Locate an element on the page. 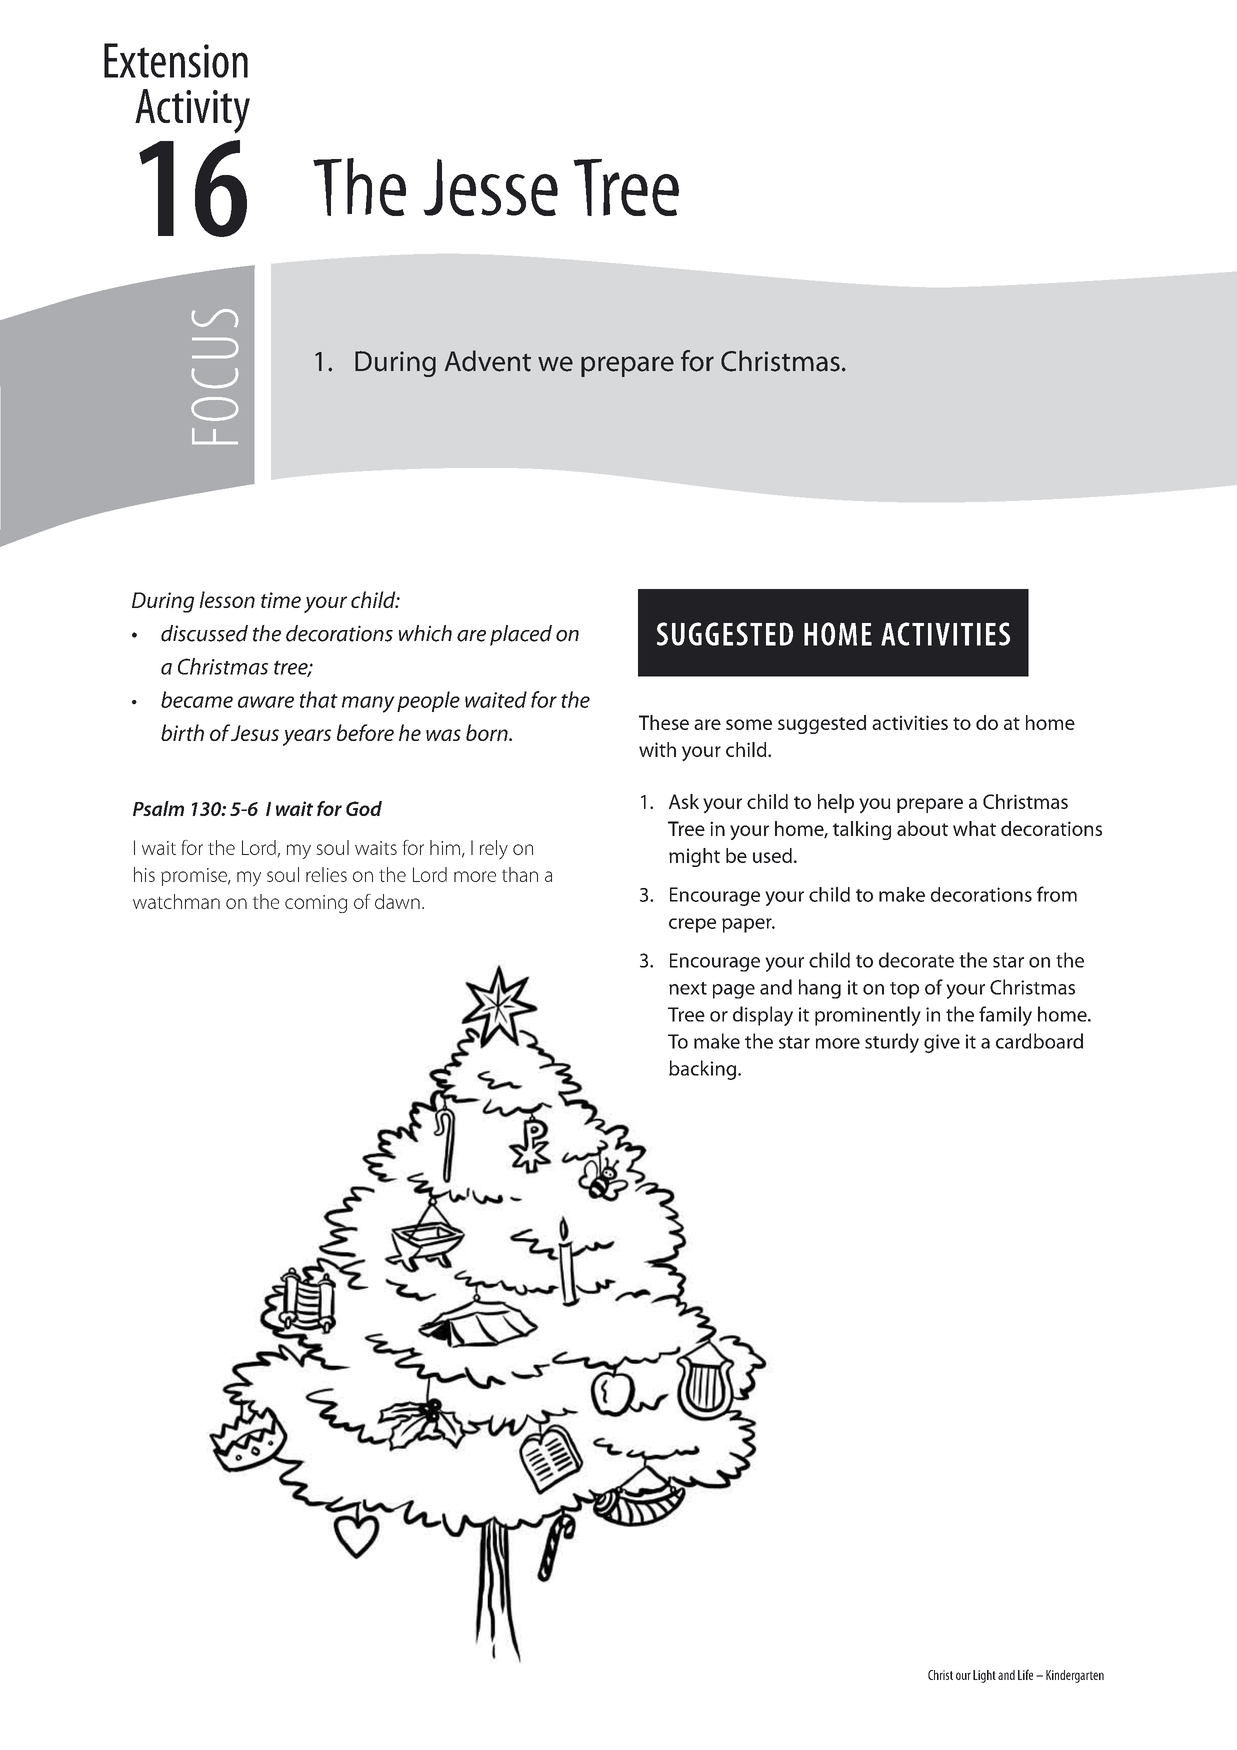 This page has width=1237, height=1750. give is located at coordinates (942, 1043).
